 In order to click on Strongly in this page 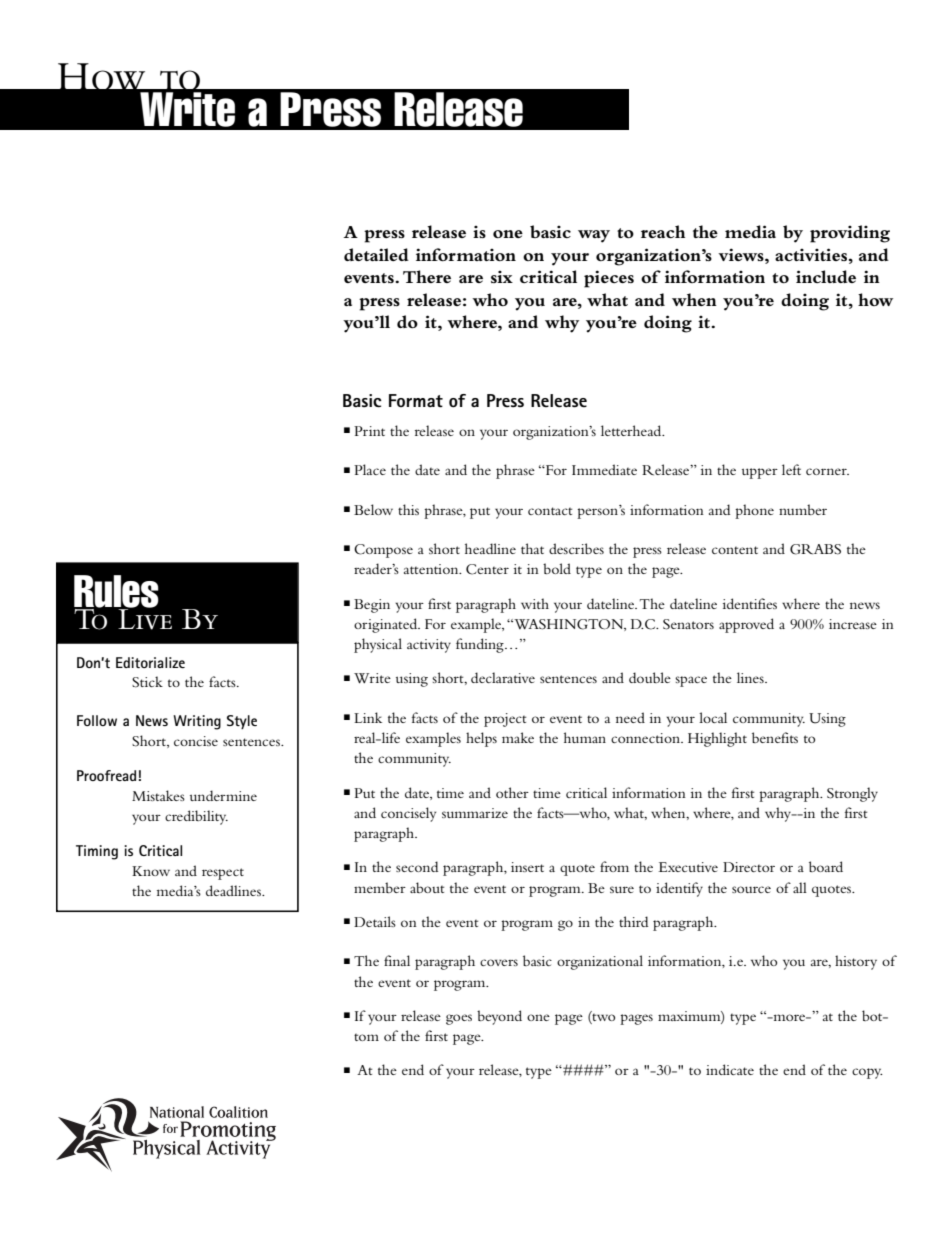, I will do `click(852, 794)`.
